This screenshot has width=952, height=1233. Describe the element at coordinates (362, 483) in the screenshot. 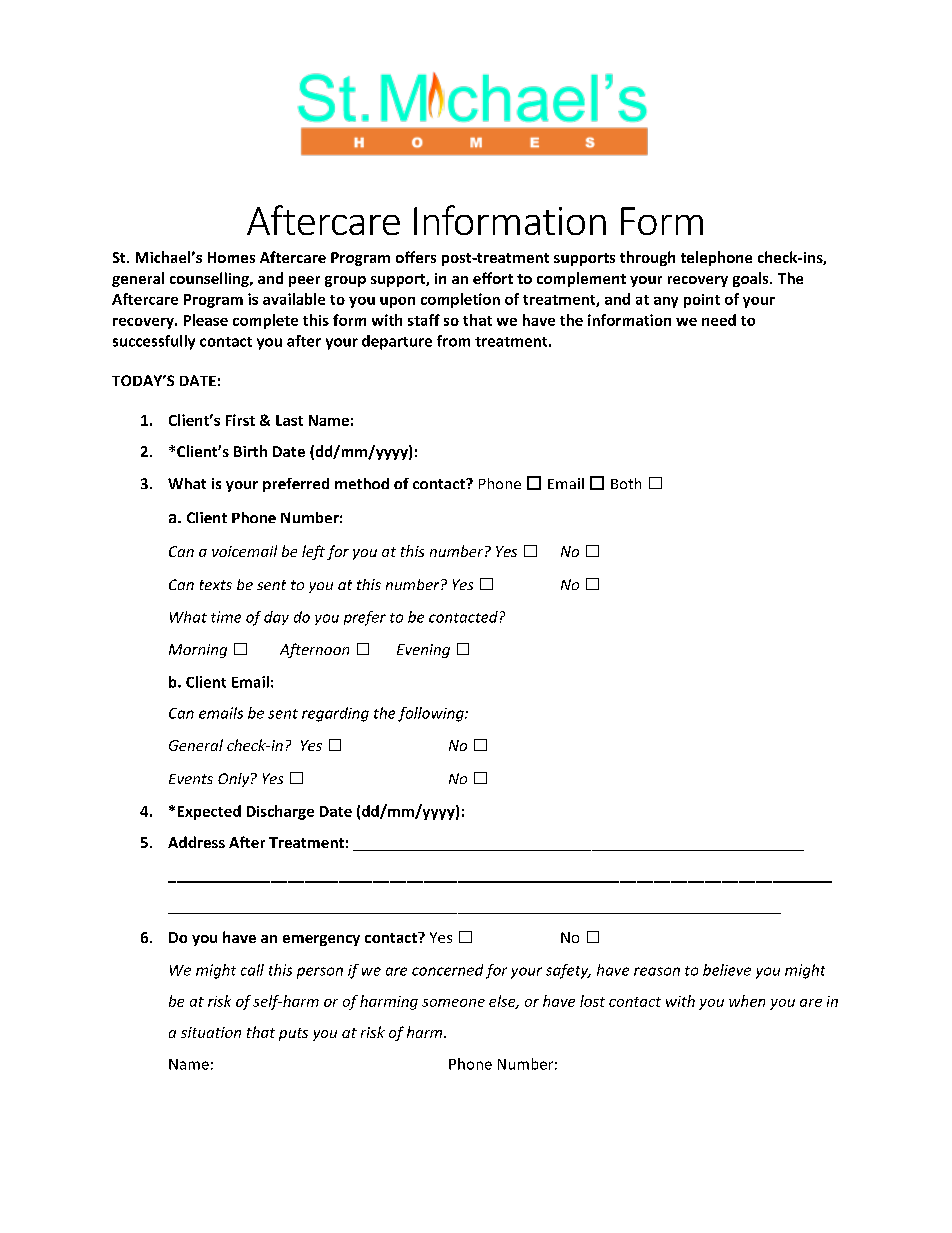

I see `method` at that location.
